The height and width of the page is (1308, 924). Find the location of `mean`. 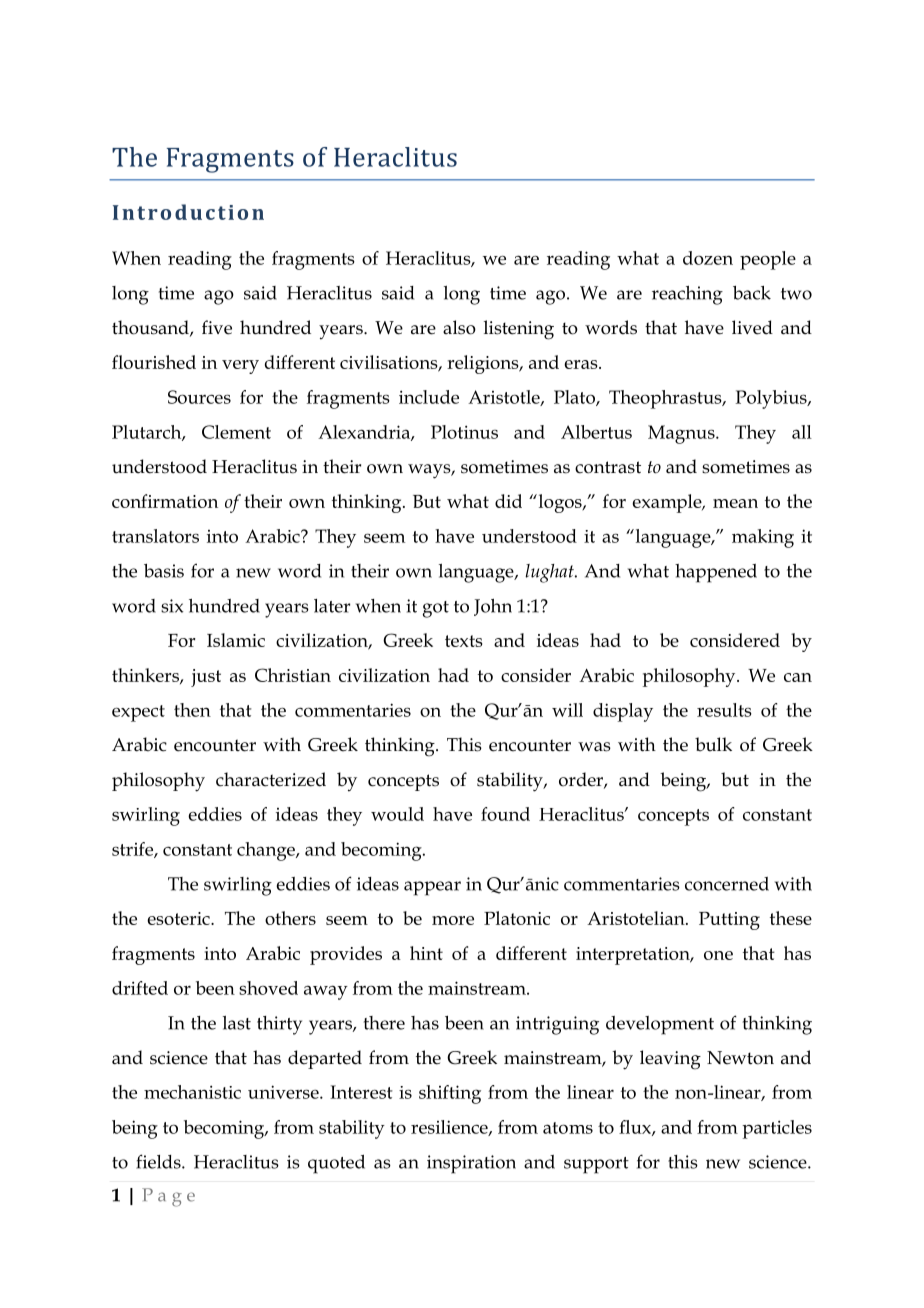

mean is located at coordinates (735, 503).
